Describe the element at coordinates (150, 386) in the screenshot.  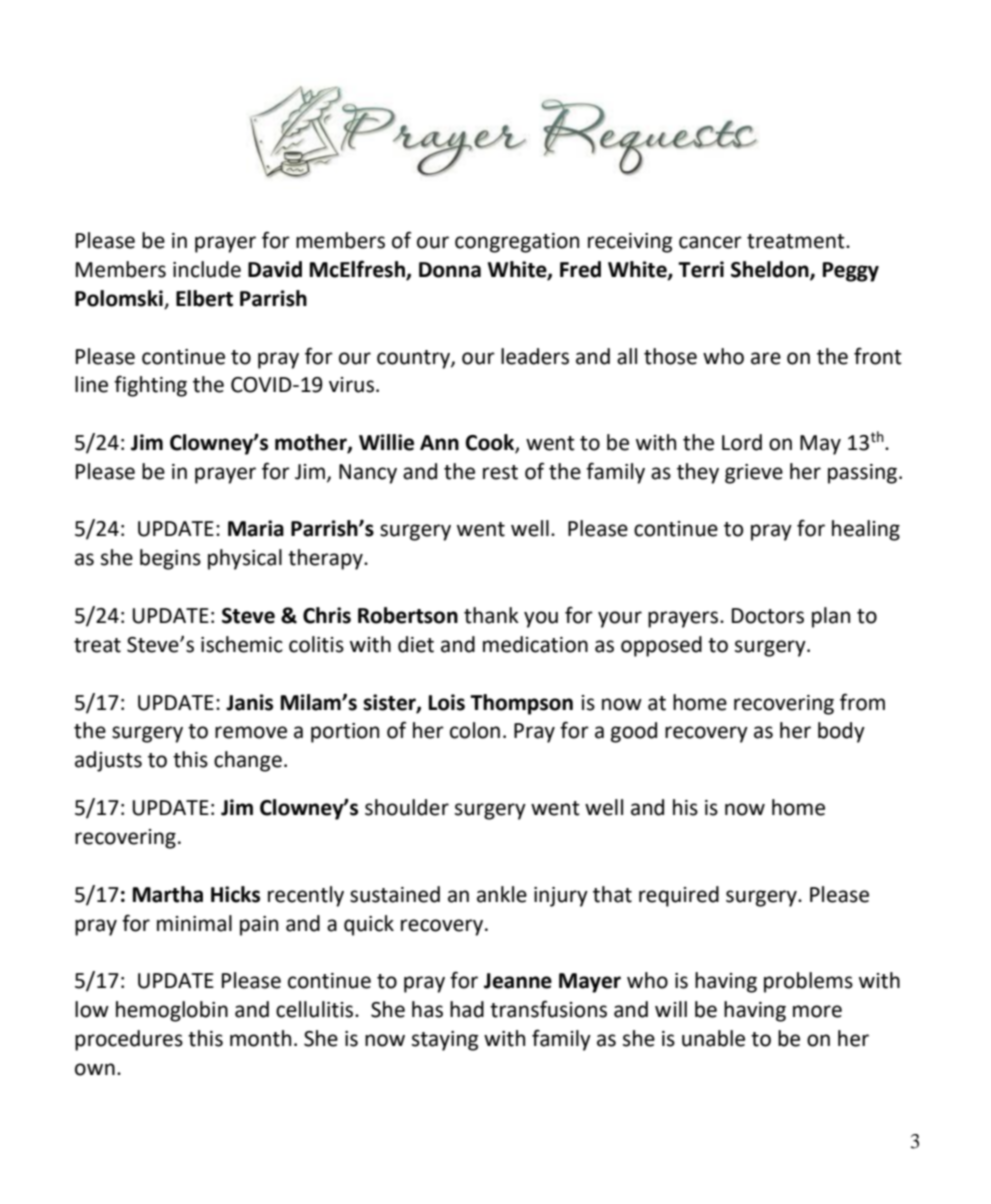
I see `fighting` at that location.
